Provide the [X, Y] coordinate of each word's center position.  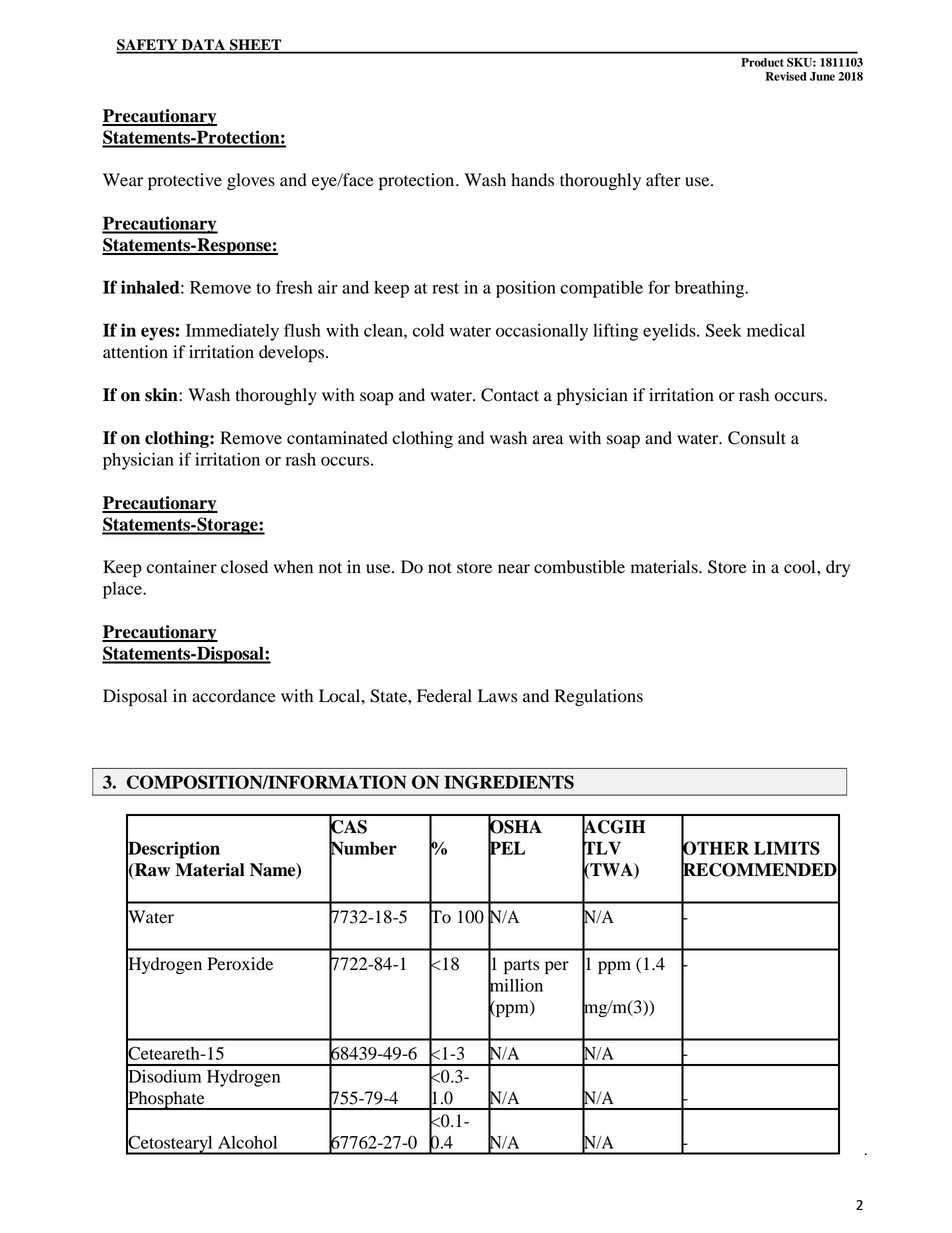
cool [801, 567]
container [182, 567]
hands [532, 180]
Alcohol [247, 1142]
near [514, 569]
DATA [203, 46]
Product [762, 62]
